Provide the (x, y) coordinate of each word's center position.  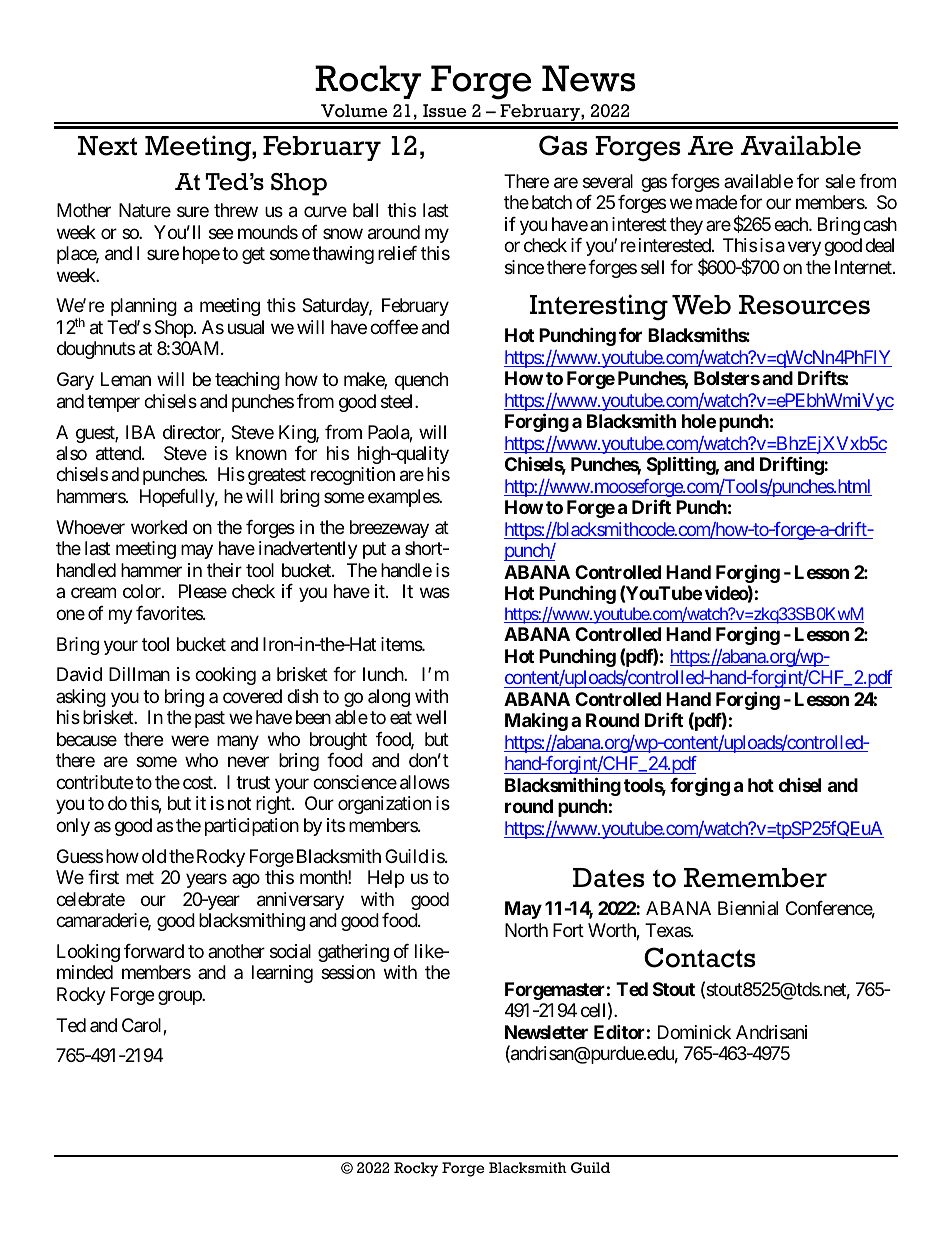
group (180, 997)
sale (840, 181)
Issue (445, 111)
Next (107, 146)
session (348, 972)
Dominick (694, 1032)
